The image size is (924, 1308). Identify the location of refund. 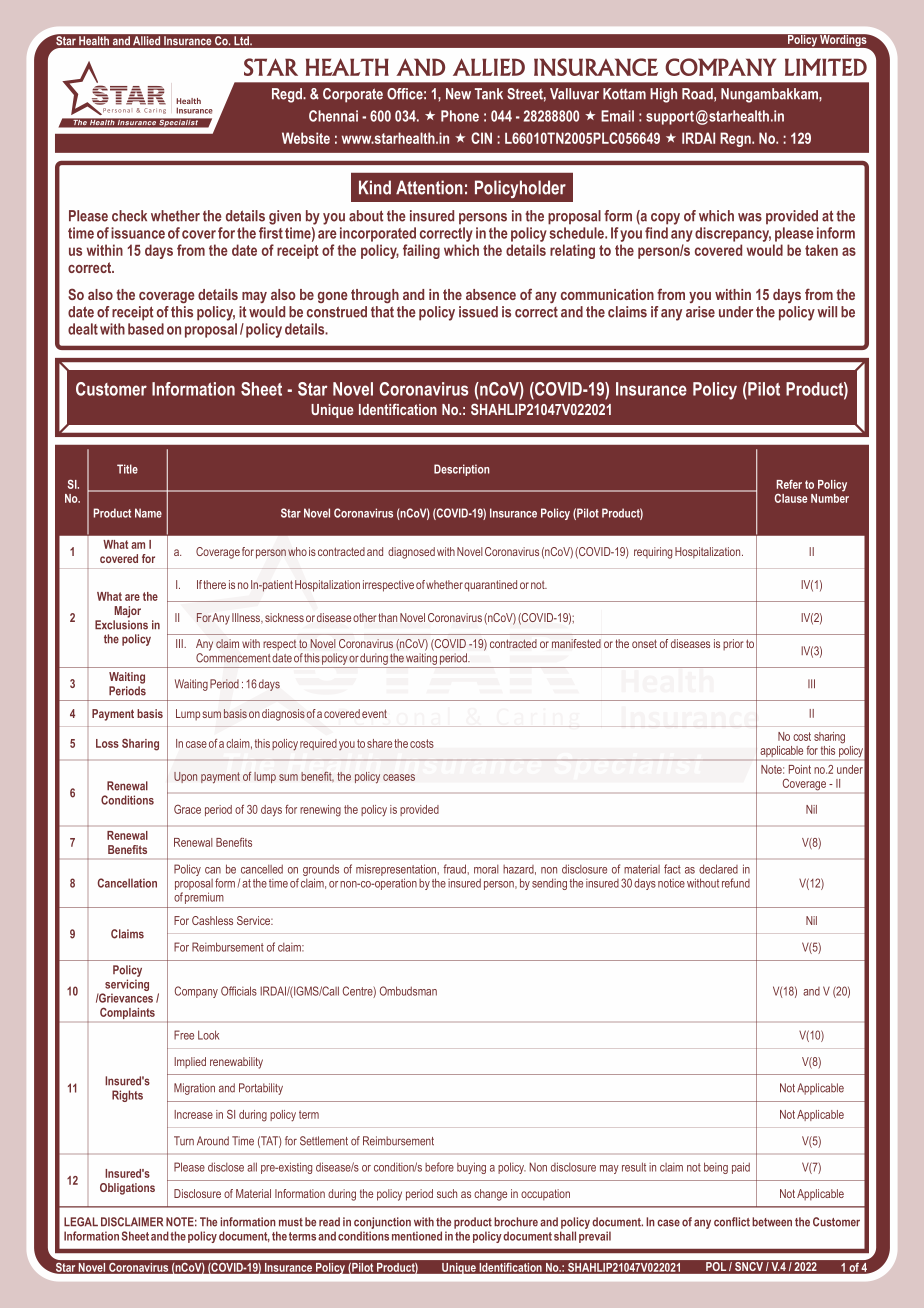
(736, 883).
